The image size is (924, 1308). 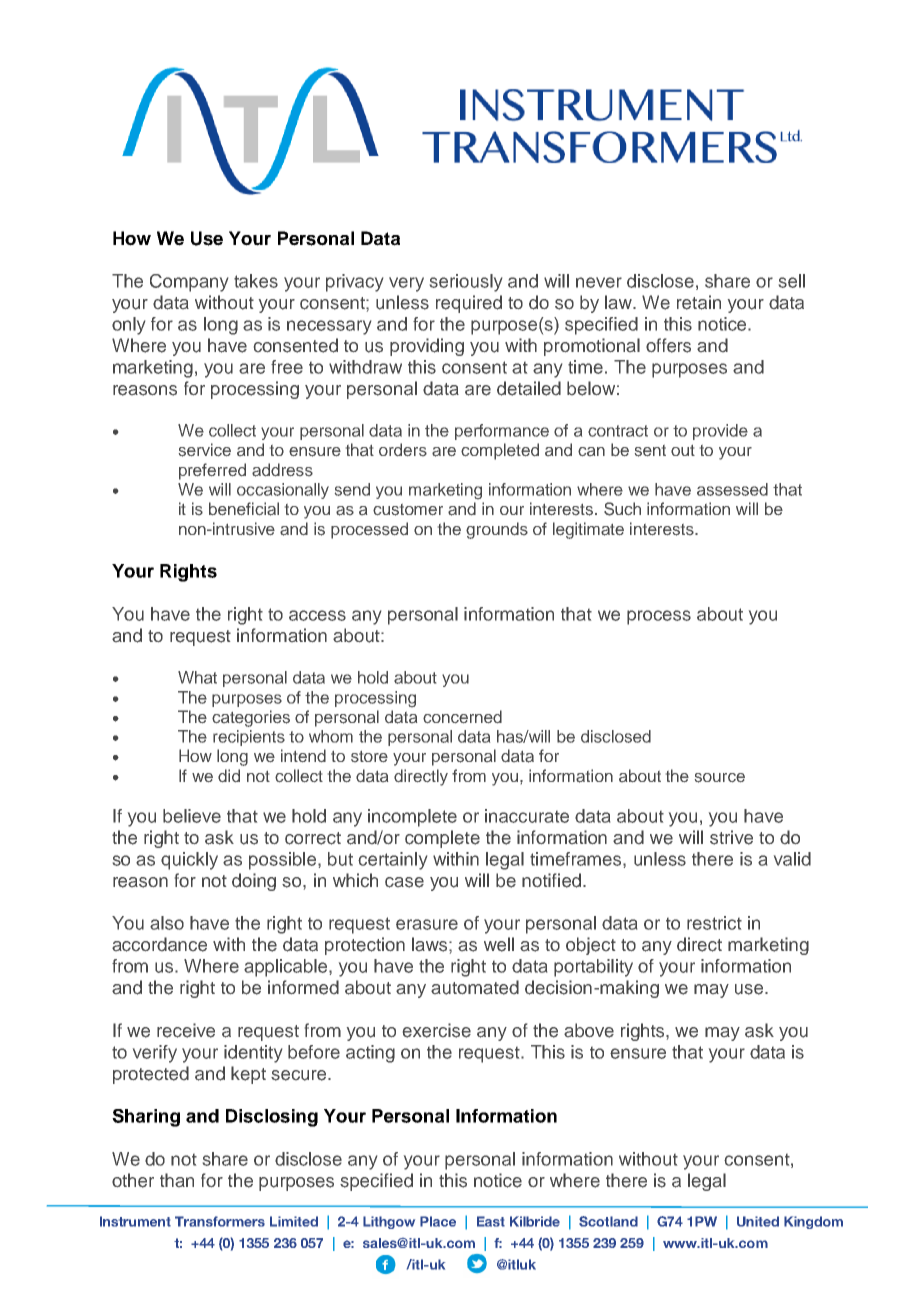 I want to click on retain, so click(x=699, y=302).
